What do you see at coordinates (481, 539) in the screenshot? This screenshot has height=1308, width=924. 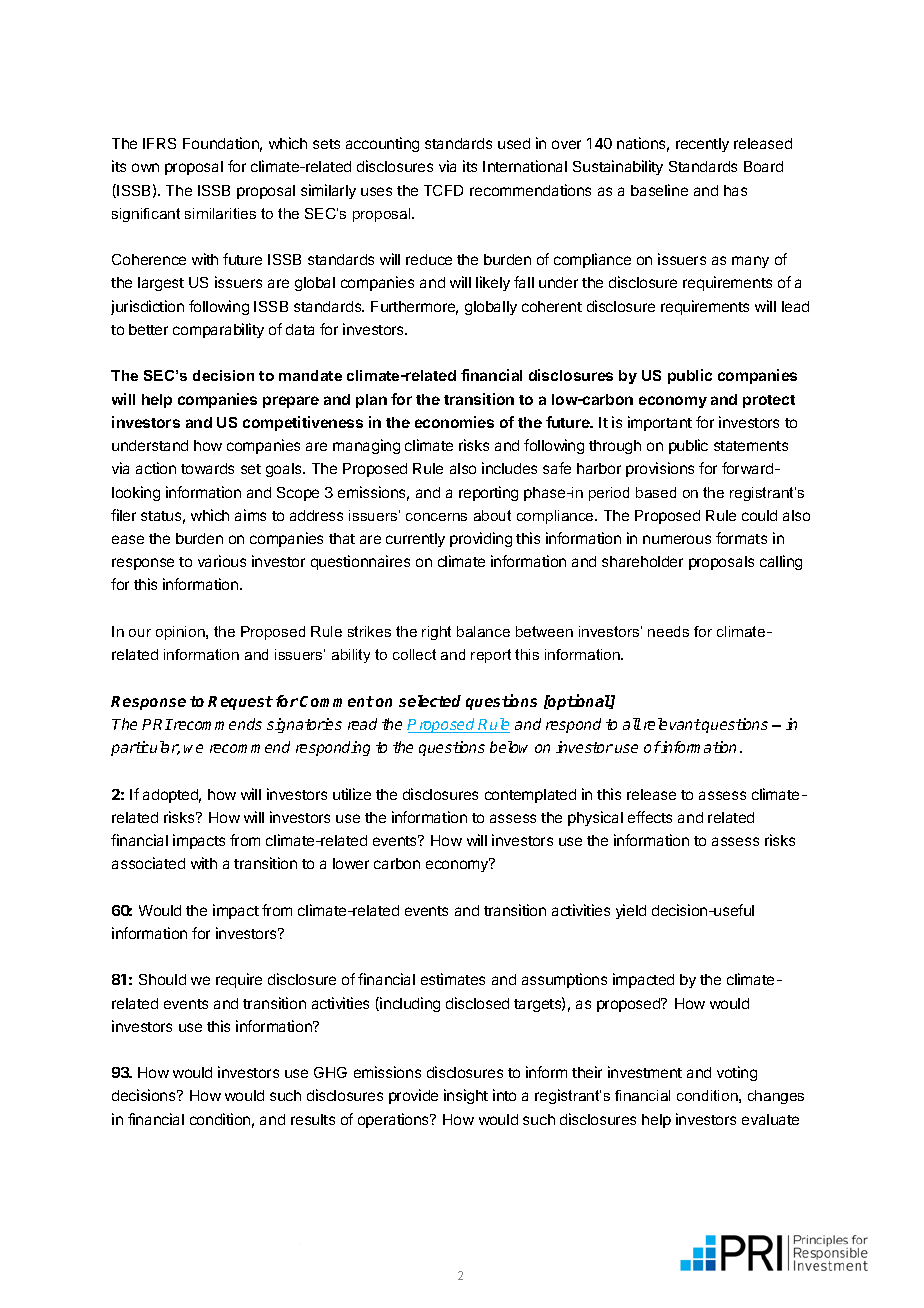 I see `providing` at bounding box center [481, 539].
